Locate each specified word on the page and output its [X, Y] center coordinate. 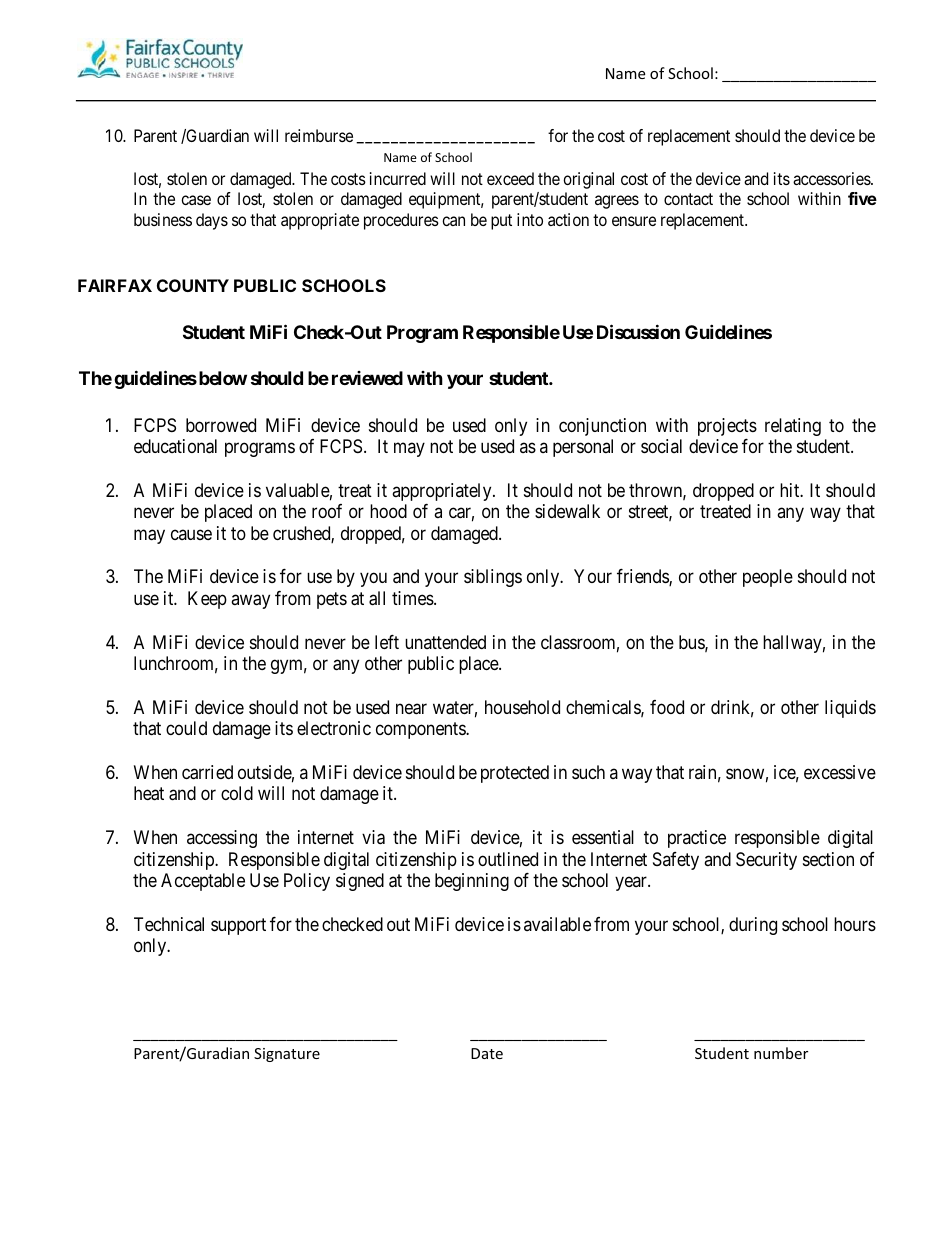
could [186, 728]
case [196, 200]
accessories [832, 178]
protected [515, 774]
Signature [287, 1055]
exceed [510, 178]
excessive [840, 772]
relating [793, 427]
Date [487, 1053]
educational [175, 446]
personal [583, 448]
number [781, 1053]
